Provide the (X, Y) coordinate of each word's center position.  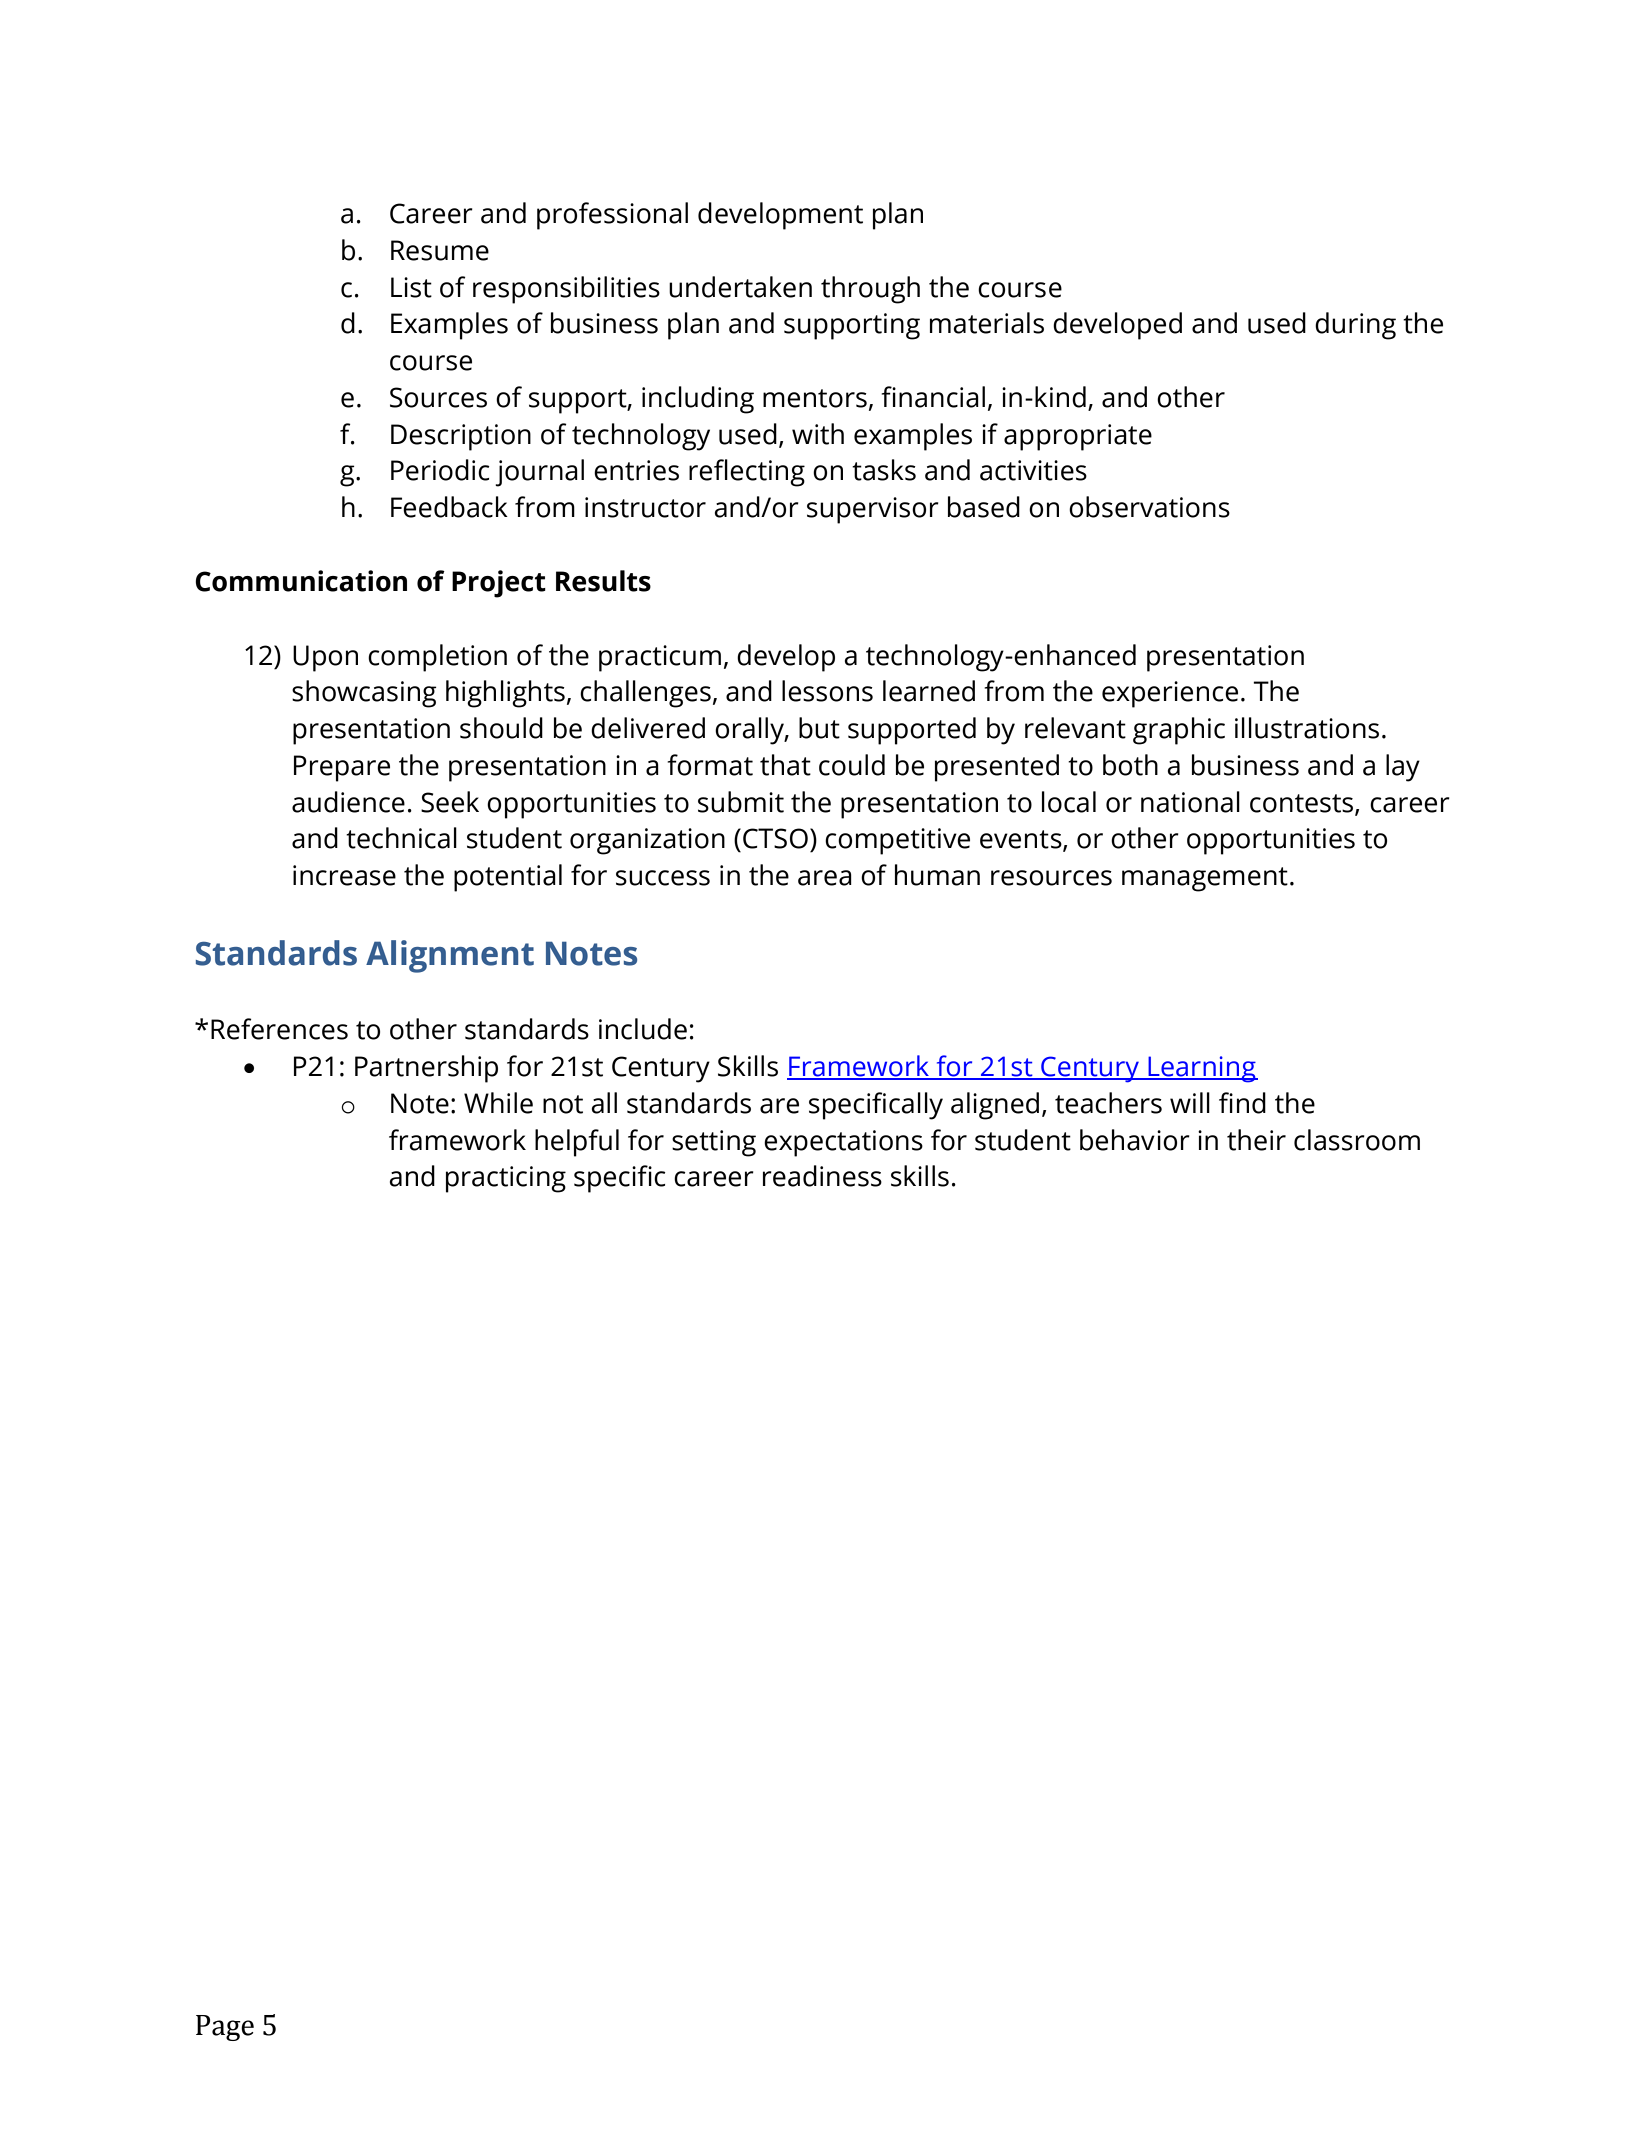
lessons (827, 691)
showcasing (364, 694)
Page (225, 2028)
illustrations (1307, 728)
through (870, 290)
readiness (822, 1176)
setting (714, 1143)
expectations (843, 1143)
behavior (1135, 1140)
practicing (506, 1179)
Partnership (426, 1069)
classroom (1357, 1140)
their (1256, 1140)
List (411, 287)
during (1355, 326)
